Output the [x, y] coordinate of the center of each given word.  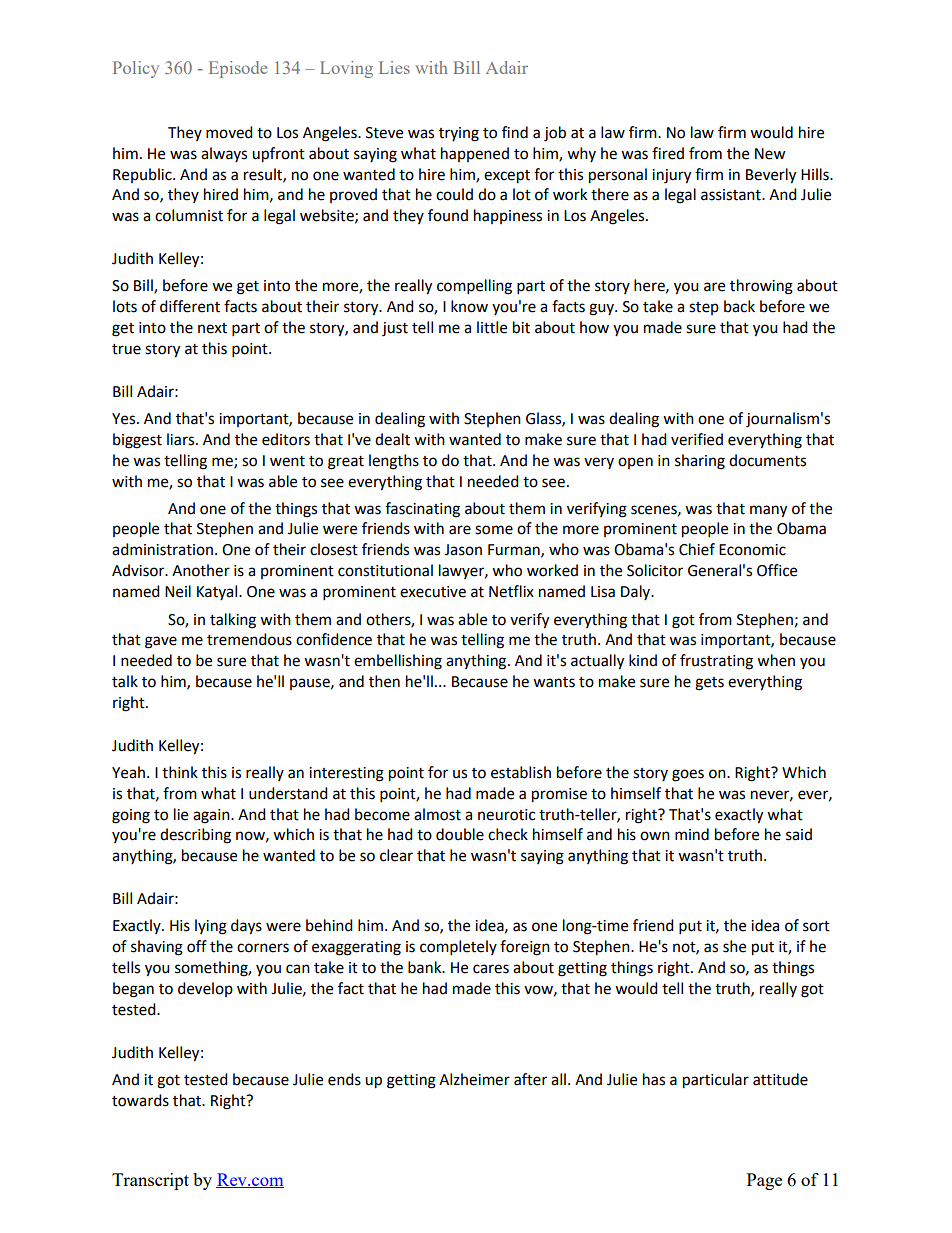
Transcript [150, 1181]
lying [211, 927]
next [212, 328]
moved [229, 132]
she [734, 946]
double [460, 834]
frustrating [716, 662]
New [770, 154]
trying [459, 134]
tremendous [249, 639]
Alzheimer [474, 1079]
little [492, 327]
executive [433, 592]
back [739, 306]
